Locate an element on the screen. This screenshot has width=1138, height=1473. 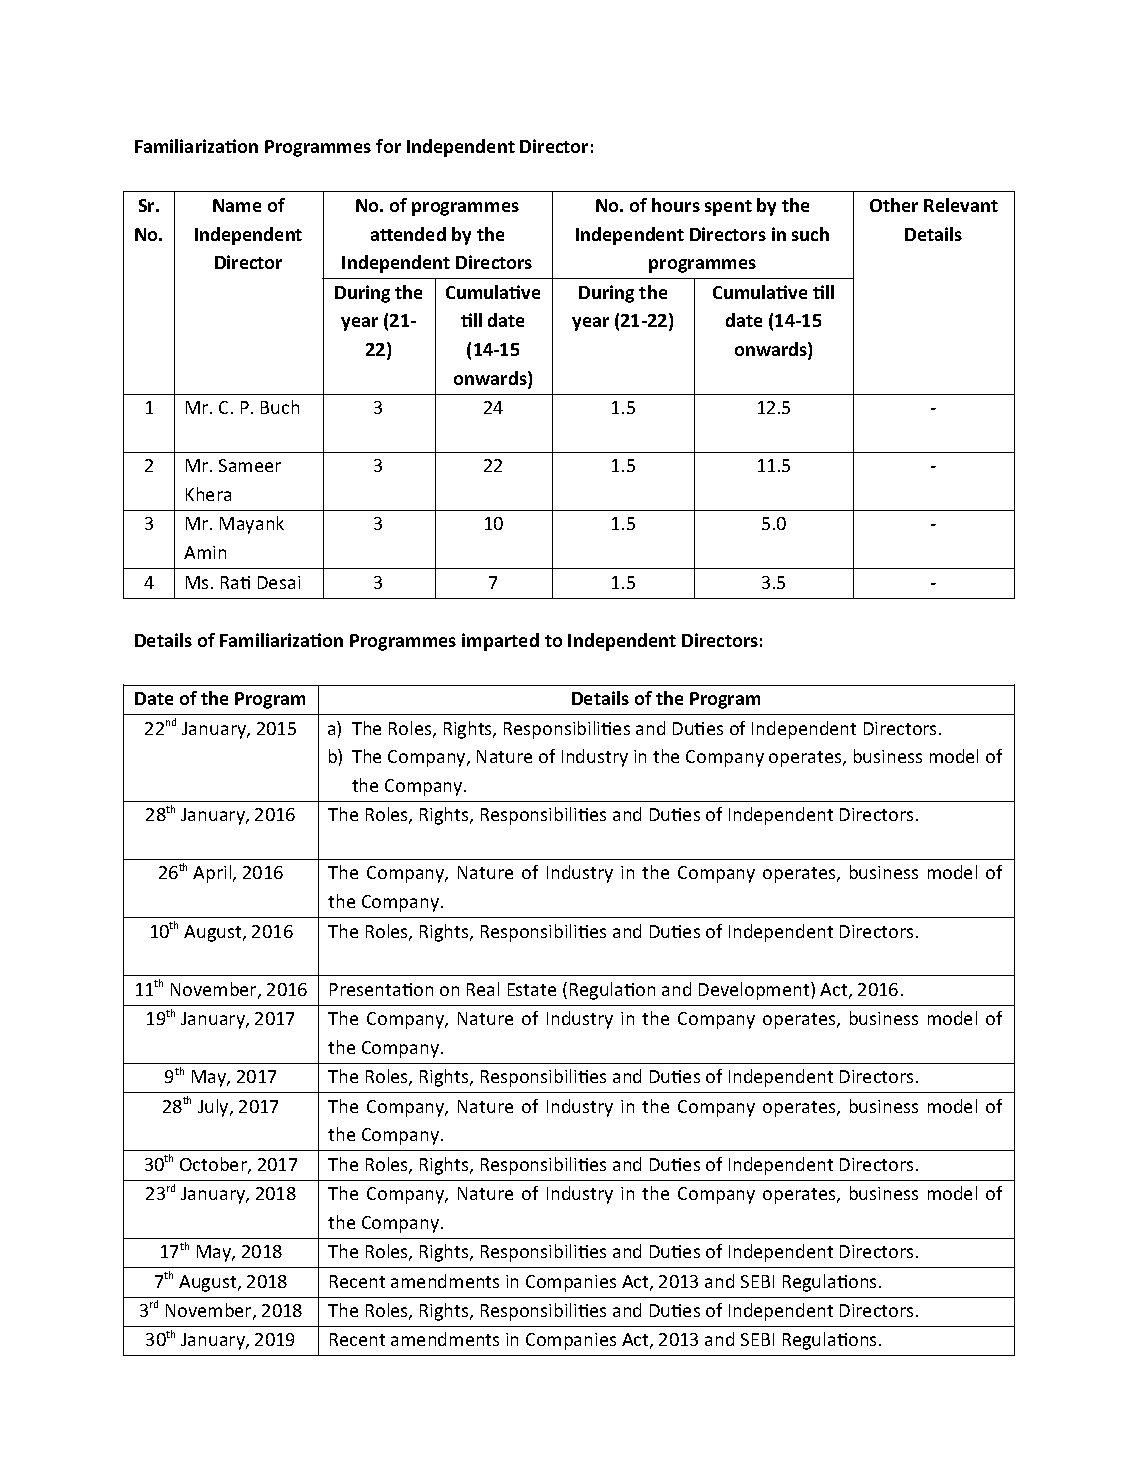
hours is located at coordinates (676, 205).
